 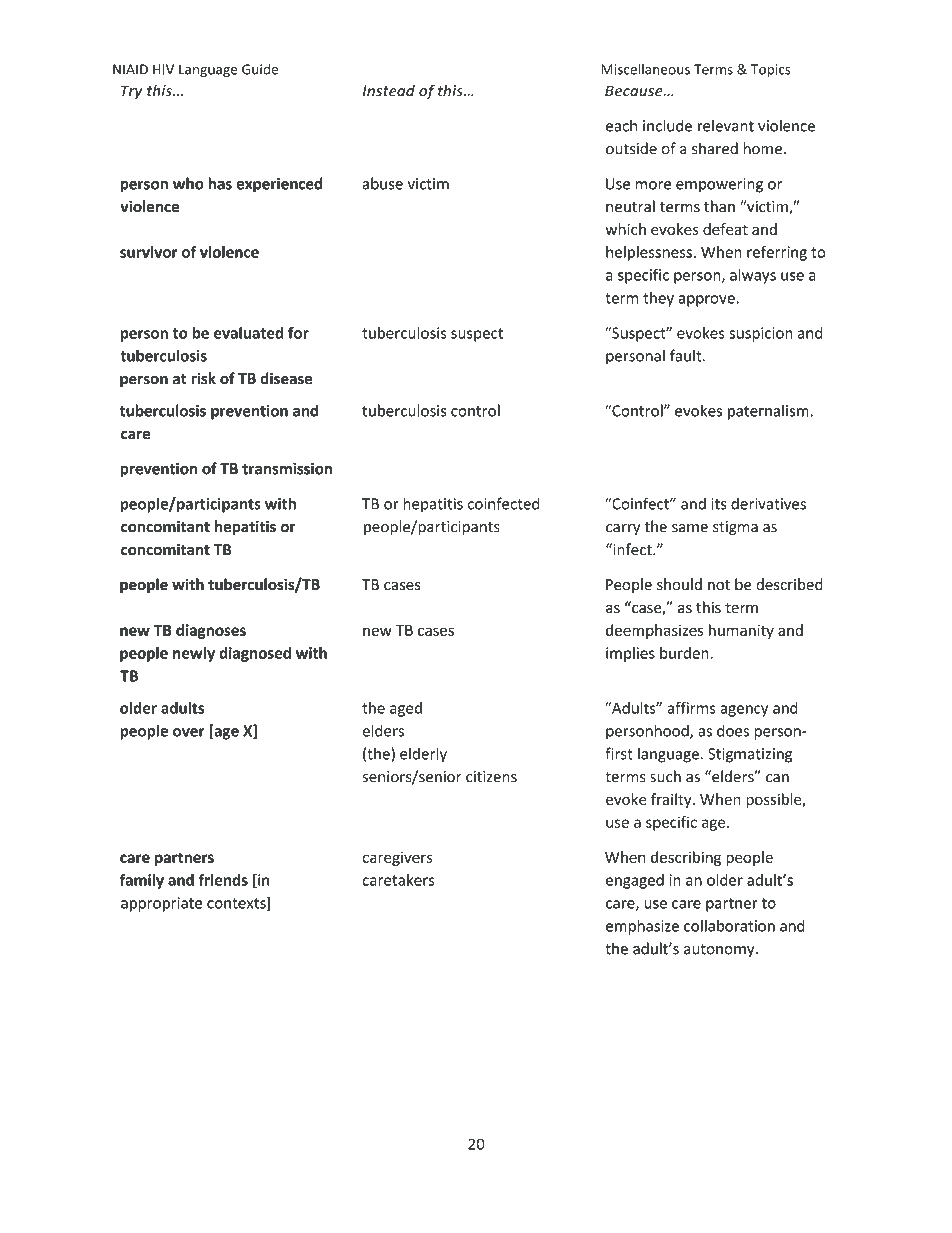 I want to click on transmission, so click(x=287, y=469).
